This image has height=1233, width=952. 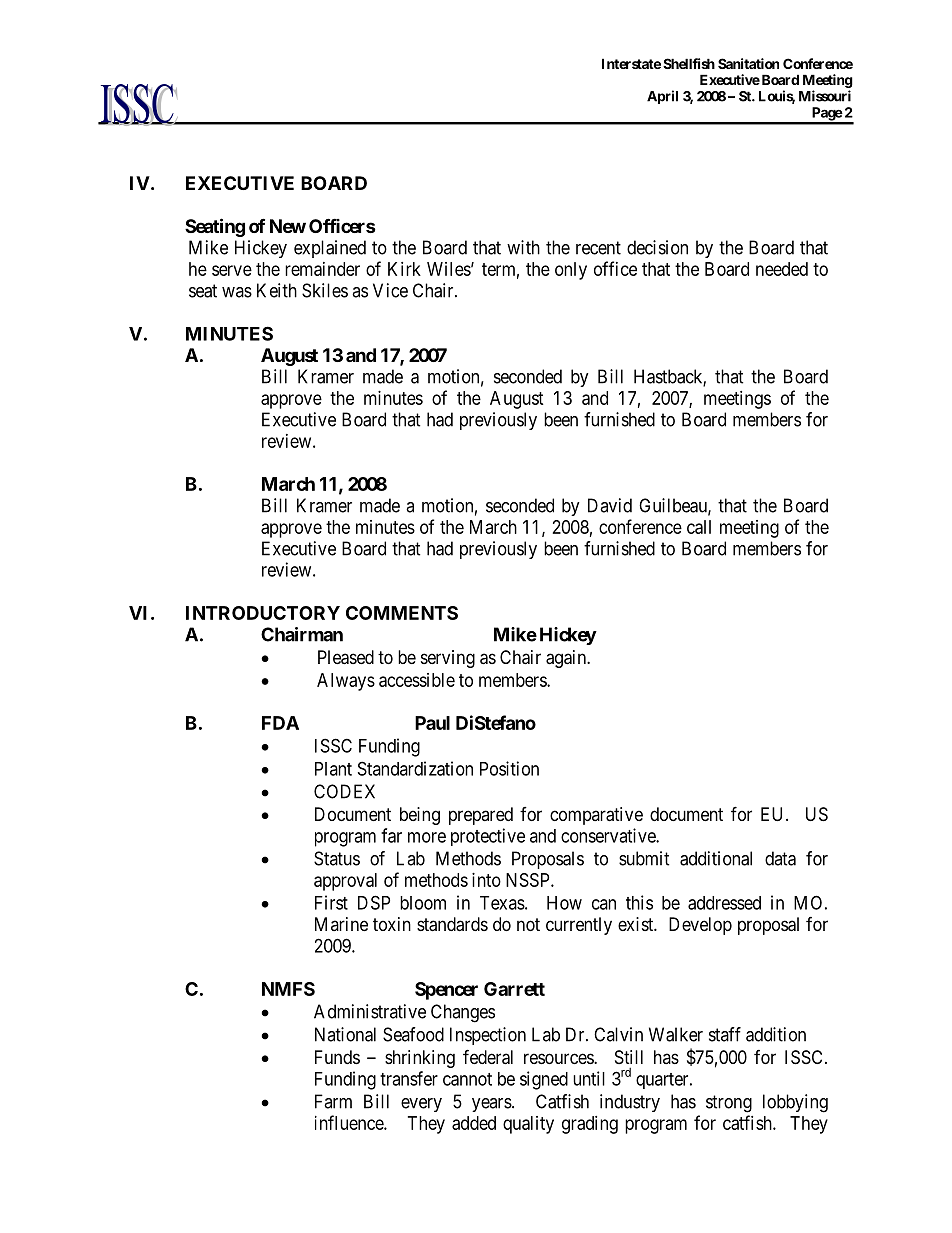 What do you see at coordinates (699, 527) in the image?
I see `call` at bounding box center [699, 527].
